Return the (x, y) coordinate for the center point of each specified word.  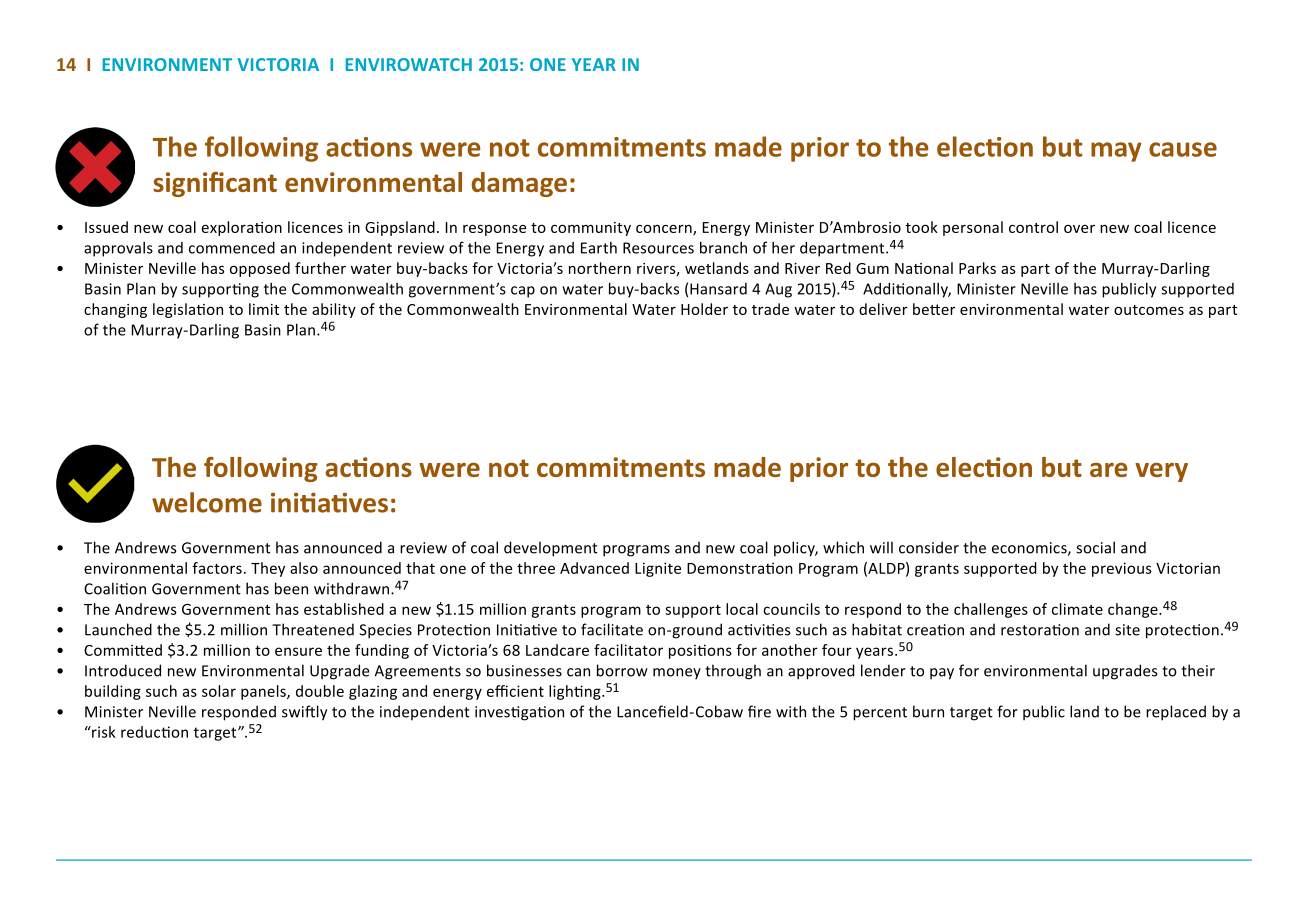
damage (519, 184)
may (1116, 152)
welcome (207, 502)
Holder (704, 309)
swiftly (304, 713)
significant (215, 184)
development (551, 549)
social (1095, 547)
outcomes (1149, 310)
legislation (188, 310)
